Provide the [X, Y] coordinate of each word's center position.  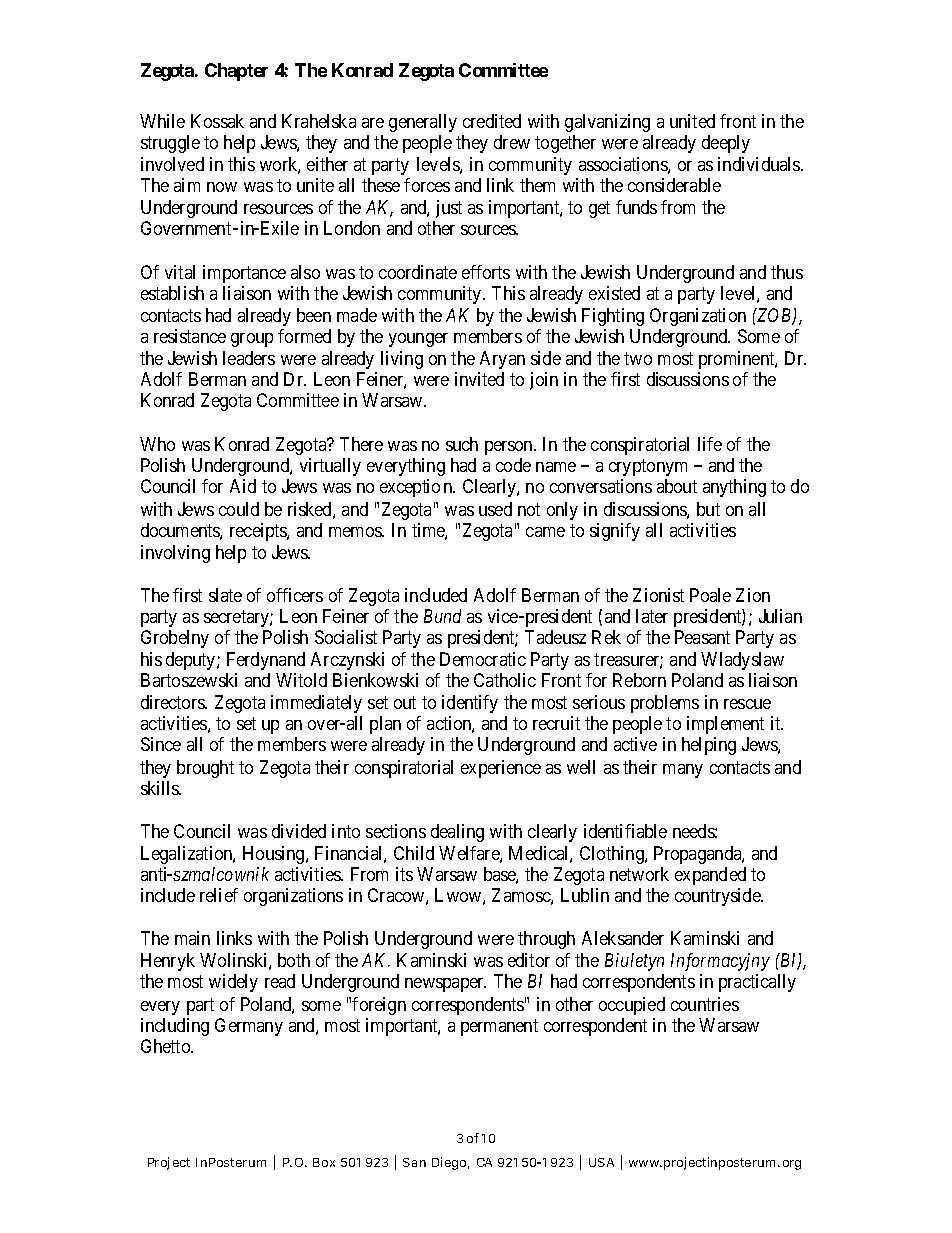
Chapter [236, 72]
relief [219, 895]
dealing [457, 833]
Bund [442, 616]
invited [479, 379]
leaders [249, 358]
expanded [710, 876]
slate [225, 595]
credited [492, 121]
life [710, 444]
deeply [726, 144]
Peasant [702, 637]
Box [324, 1162]
